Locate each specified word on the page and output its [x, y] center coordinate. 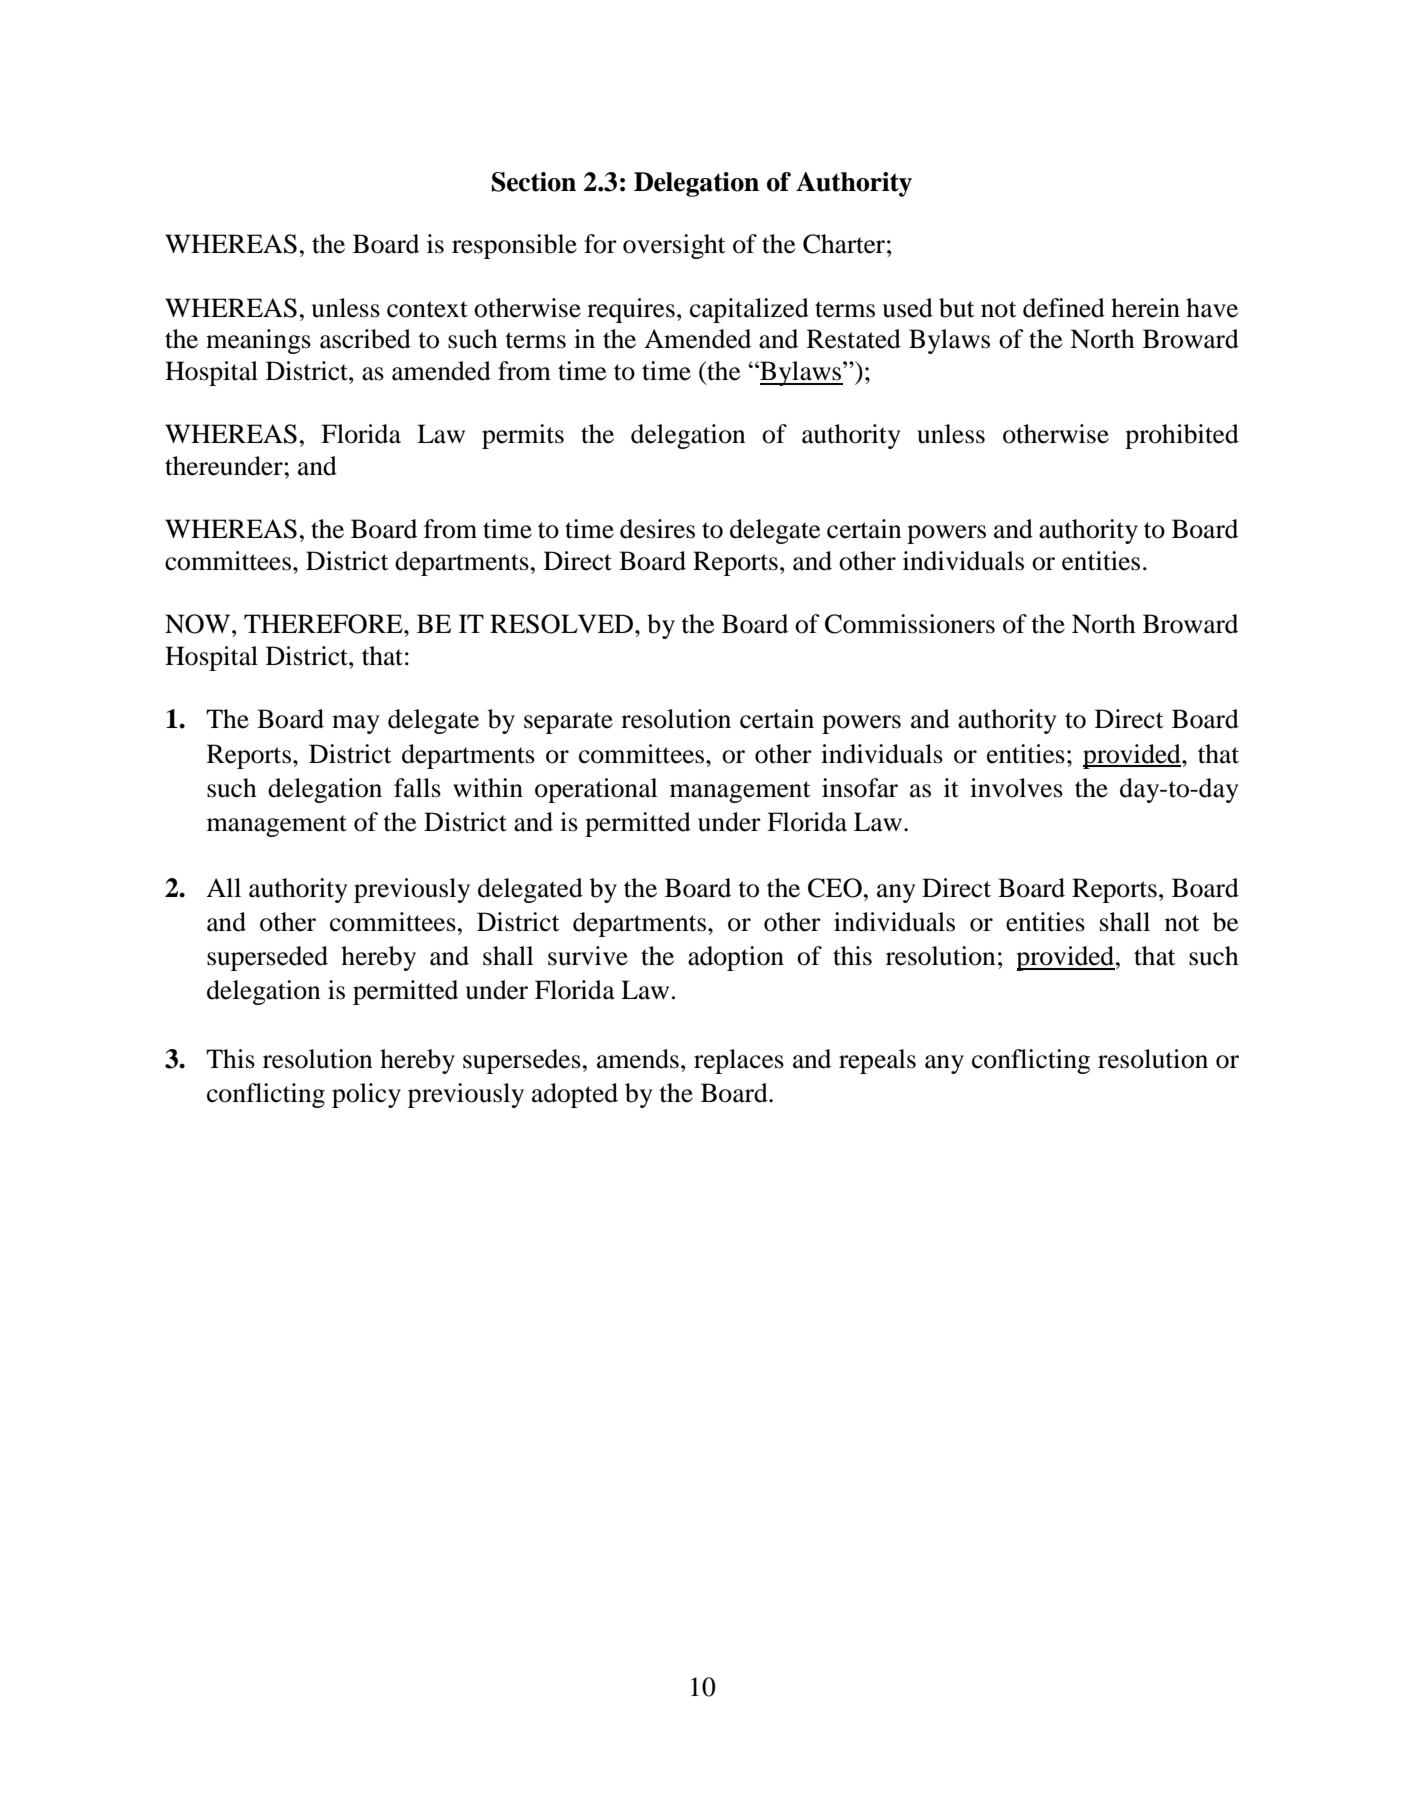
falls [417, 788]
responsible [514, 246]
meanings [258, 341]
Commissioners [910, 624]
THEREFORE [324, 624]
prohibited [1182, 436]
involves [1016, 788]
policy [366, 1095]
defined [1064, 308]
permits [523, 436]
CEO [835, 888]
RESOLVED [563, 624]
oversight [674, 246]
